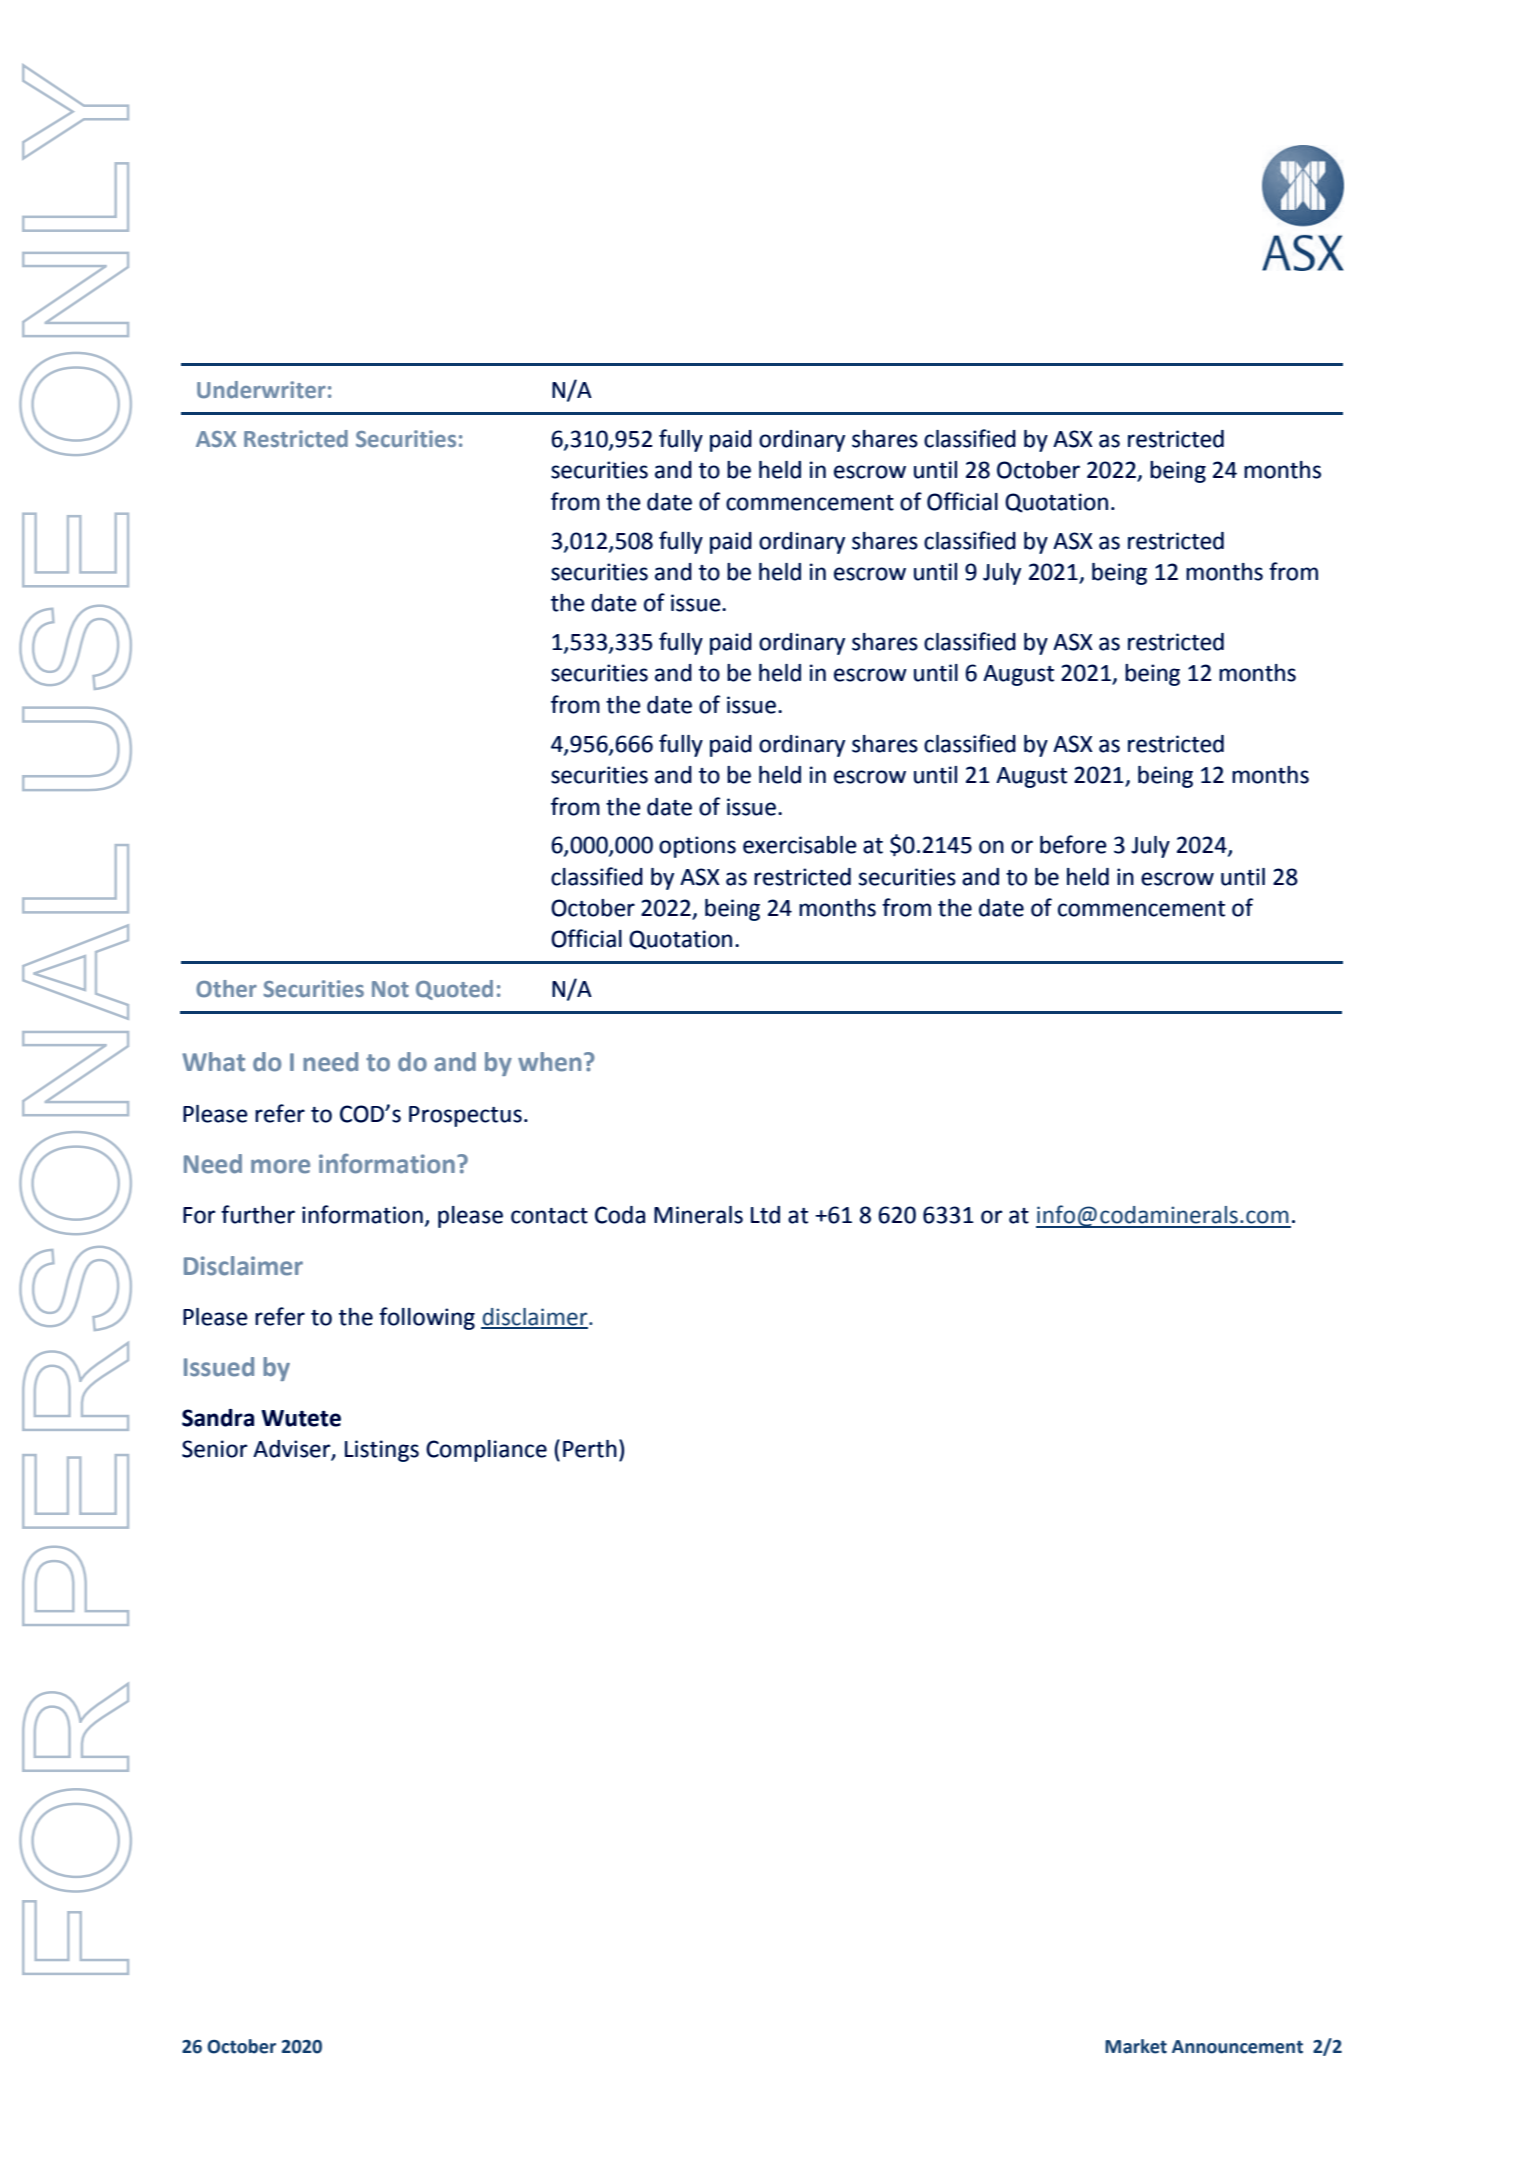 Image resolution: width=1525 pixels, height=2157 pixels. Describe the element at coordinates (697, 847) in the screenshot. I see `options` at that location.
